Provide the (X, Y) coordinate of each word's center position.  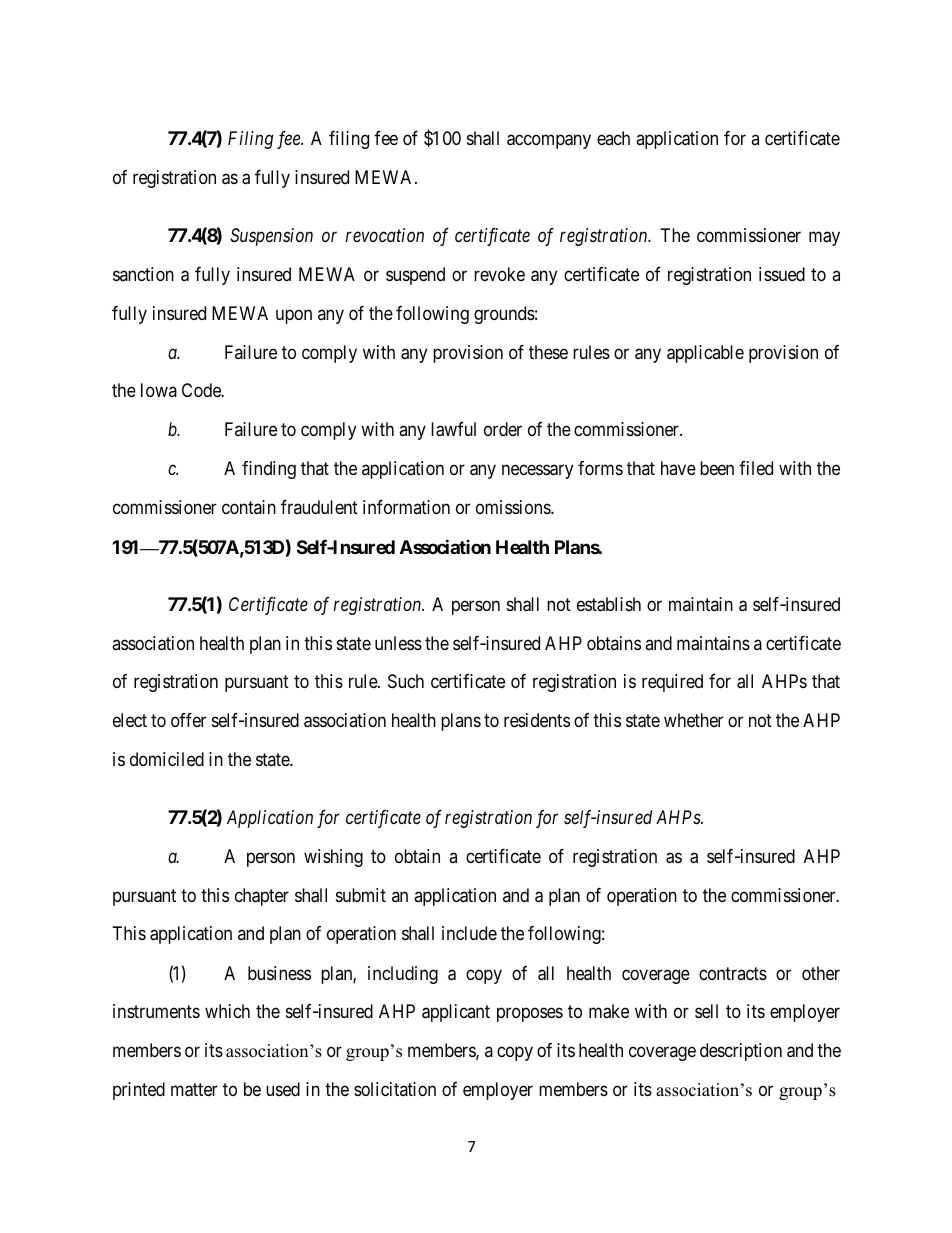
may (824, 238)
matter (194, 1090)
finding (269, 470)
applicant (456, 1013)
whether (693, 720)
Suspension (271, 237)
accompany (549, 142)
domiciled (167, 759)
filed (756, 468)
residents (537, 720)
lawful (453, 429)
